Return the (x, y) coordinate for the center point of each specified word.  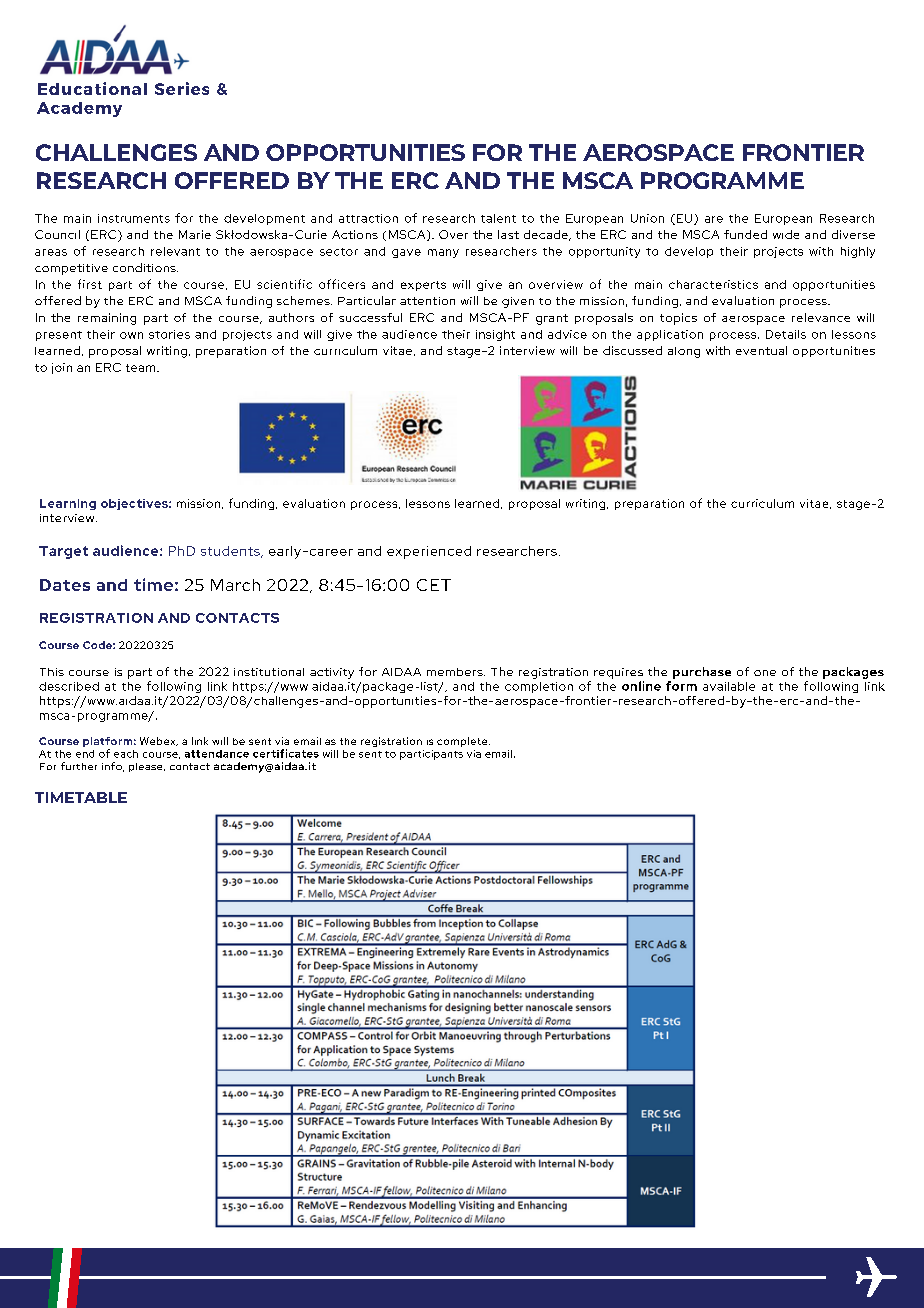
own (131, 335)
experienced (429, 552)
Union (647, 218)
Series (182, 88)
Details (786, 334)
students (231, 552)
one (765, 673)
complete (463, 742)
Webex (159, 741)
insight (495, 335)
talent (498, 218)
